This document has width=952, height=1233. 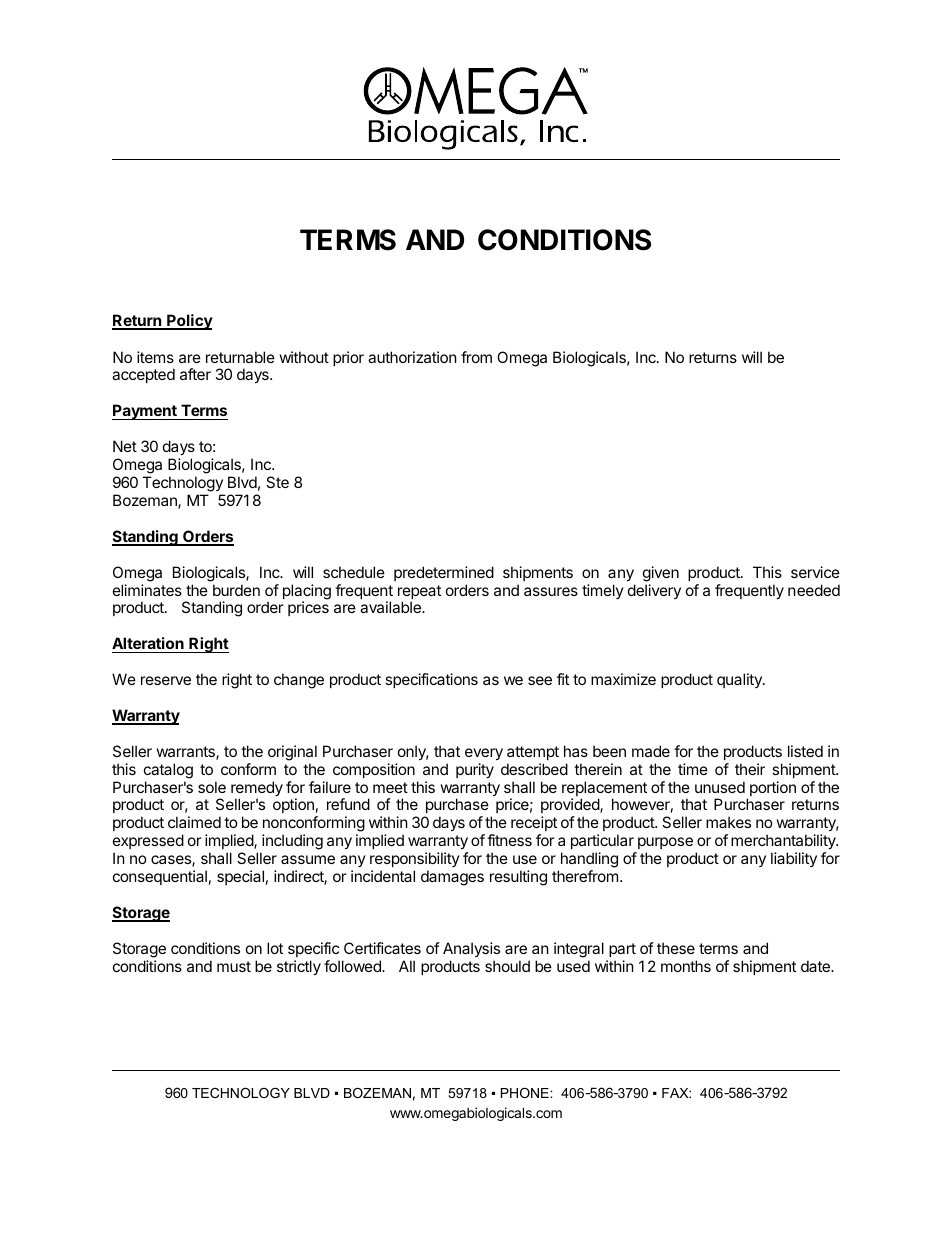 I want to click on months, so click(x=686, y=966).
